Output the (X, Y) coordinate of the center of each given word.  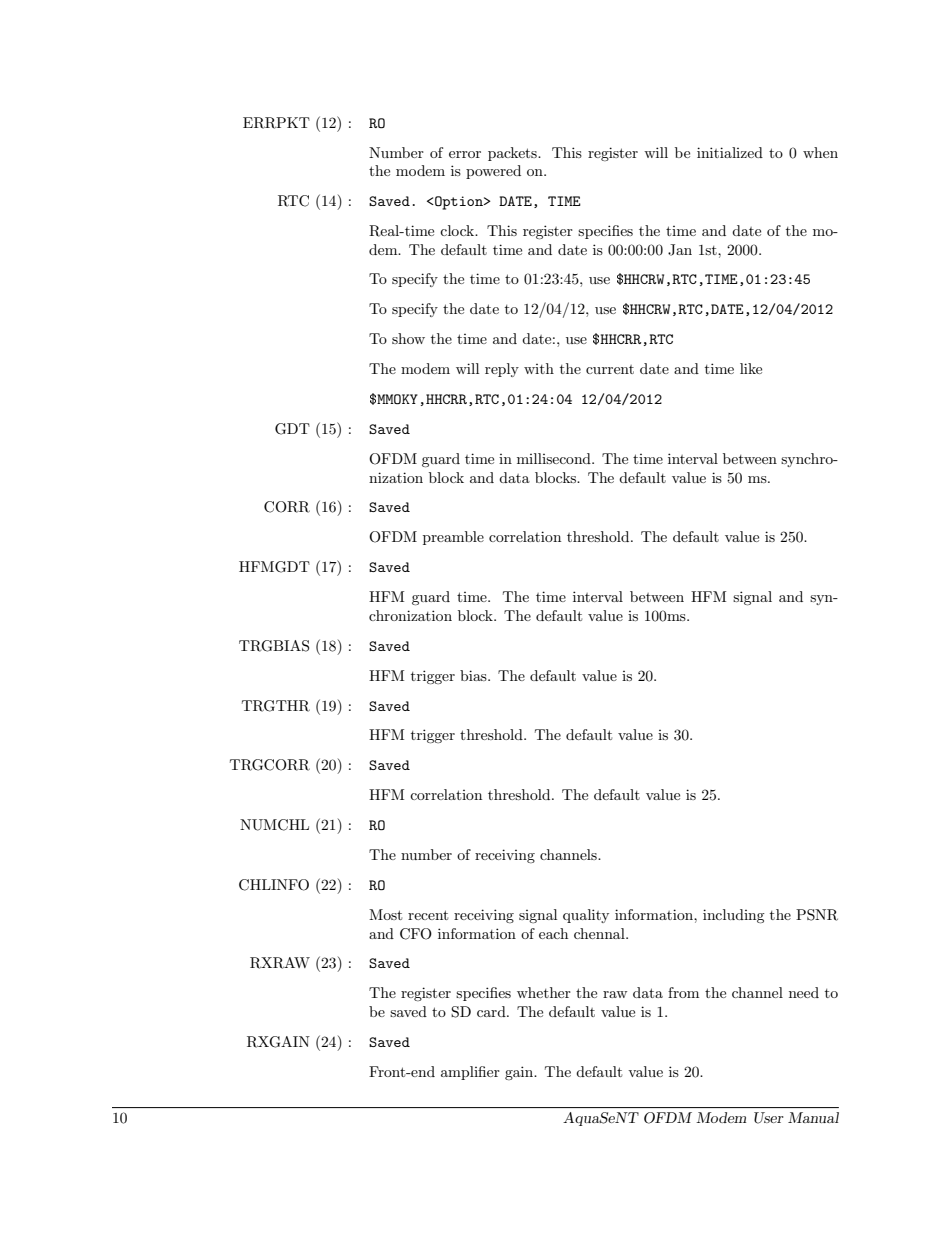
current (610, 369)
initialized (730, 152)
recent (428, 915)
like (751, 368)
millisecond (555, 458)
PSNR (817, 915)
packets (513, 154)
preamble (453, 538)
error (465, 154)
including (734, 916)
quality (586, 916)
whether (544, 992)
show (408, 338)
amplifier (470, 1073)
